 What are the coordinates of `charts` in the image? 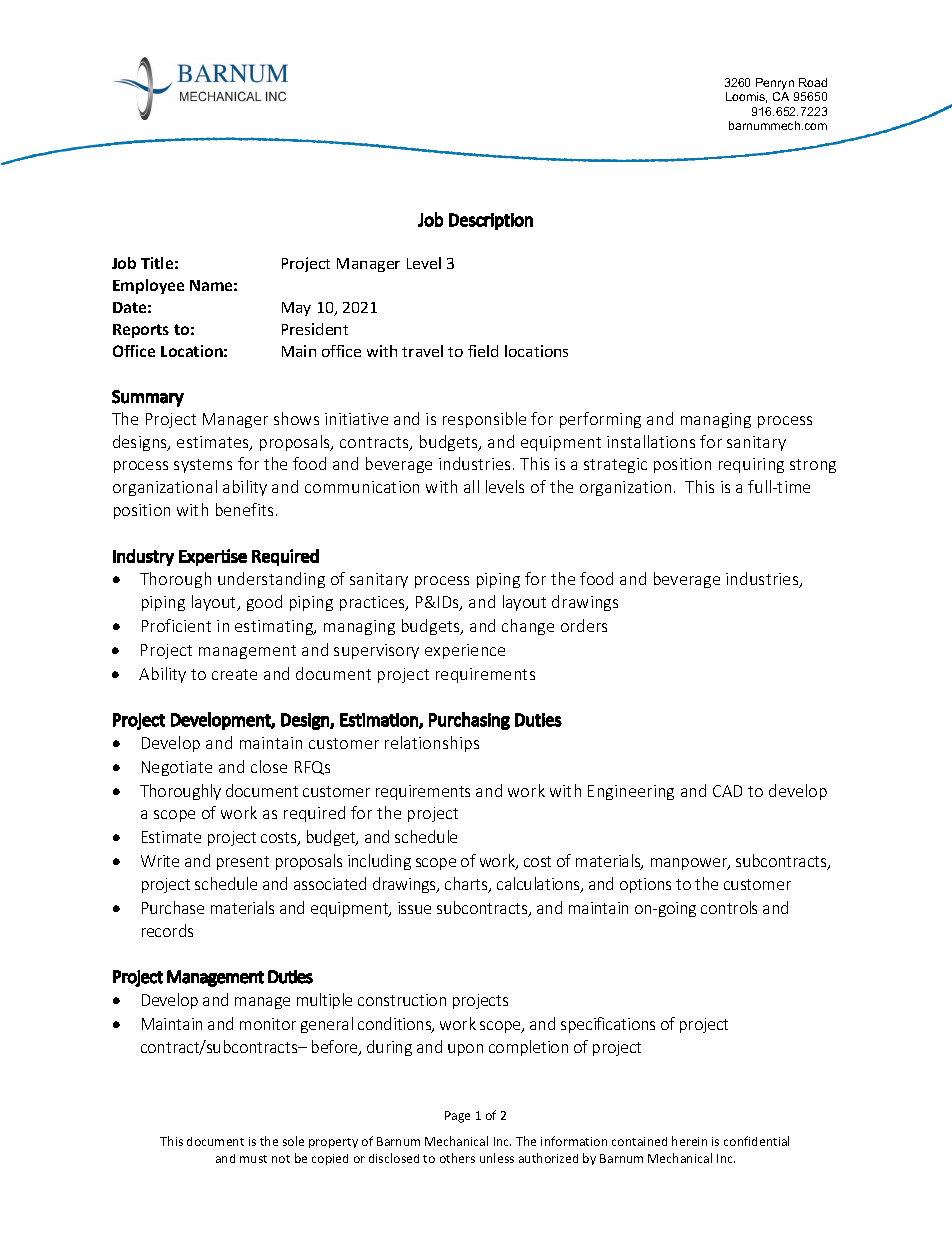 It's located at (467, 885).
